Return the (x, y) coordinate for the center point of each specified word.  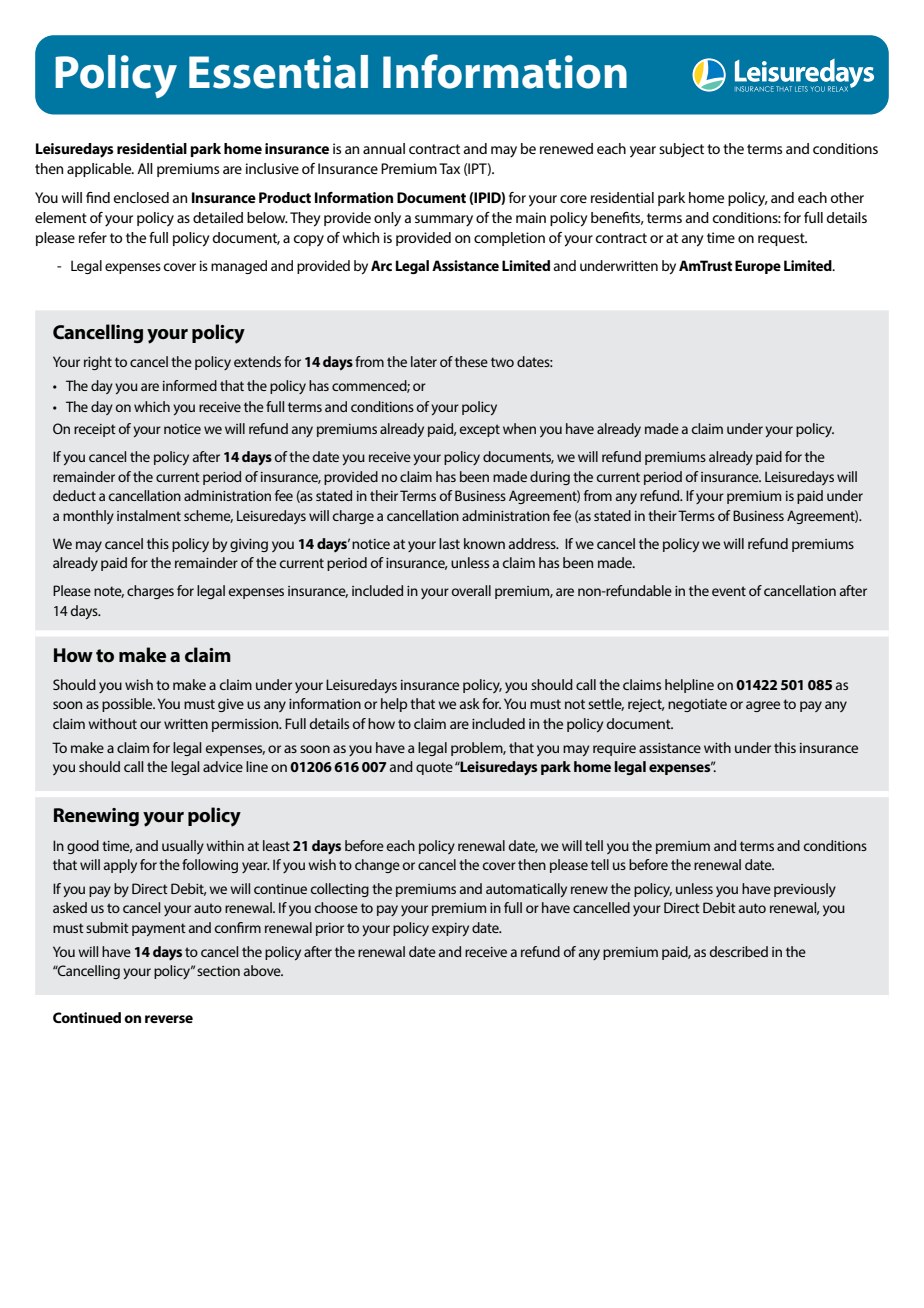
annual (384, 148)
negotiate (697, 705)
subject (681, 150)
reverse (169, 1019)
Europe (758, 267)
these (471, 361)
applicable (100, 170)
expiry (450, 929)
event (729, 591)
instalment (149, 515)
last (449, 543)
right (98, 363)
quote (434, 768)
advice (223, 766)
